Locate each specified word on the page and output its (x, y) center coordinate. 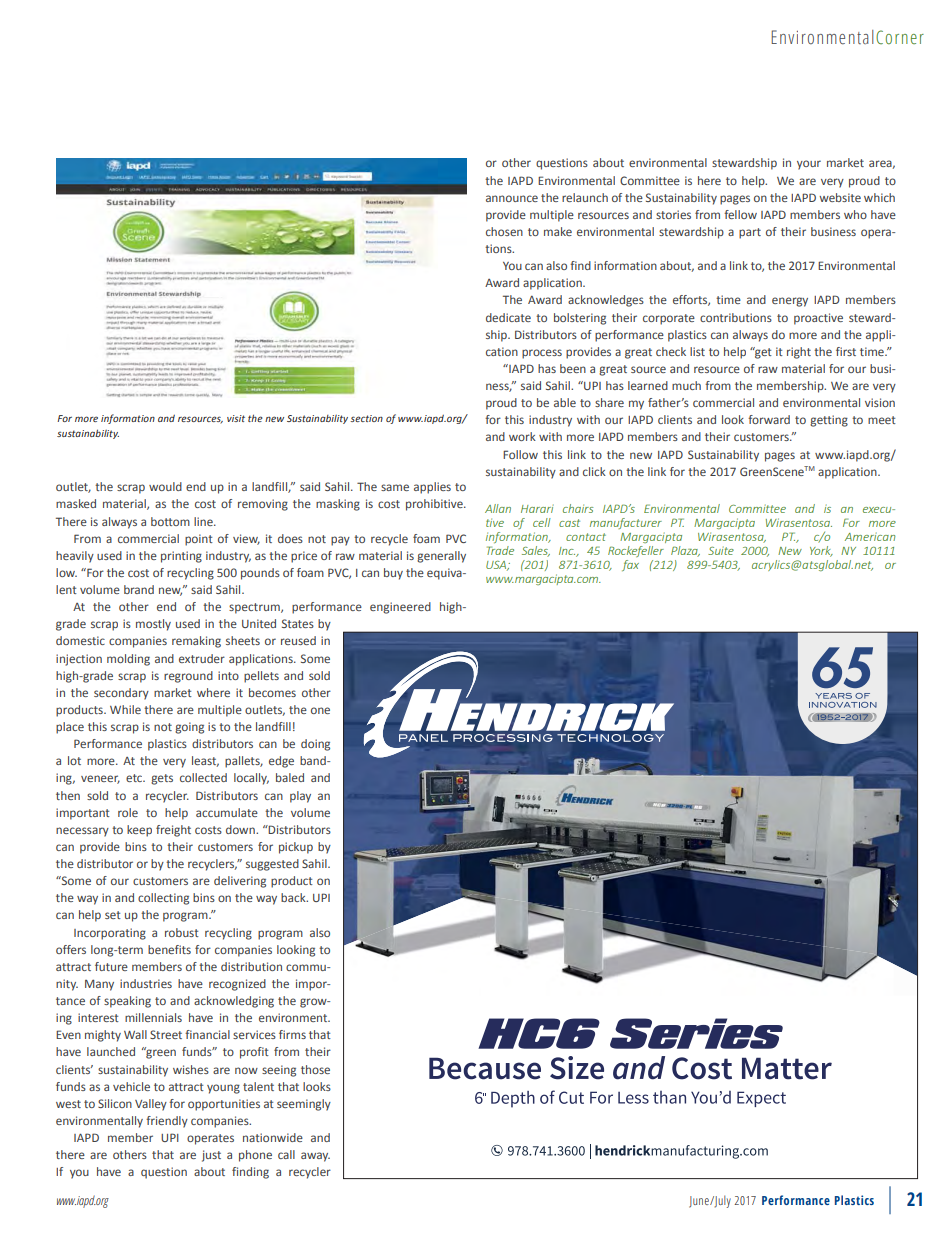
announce (512, 198)
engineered (400, 608)
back (294, 897)
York (821, 551)
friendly (167, 1122)
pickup (296, 848)
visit (236, 418)
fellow (740, 214)
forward (769, 419)
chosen (504, 231)
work (522, 436)
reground (188, 677)
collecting (163, 899)
